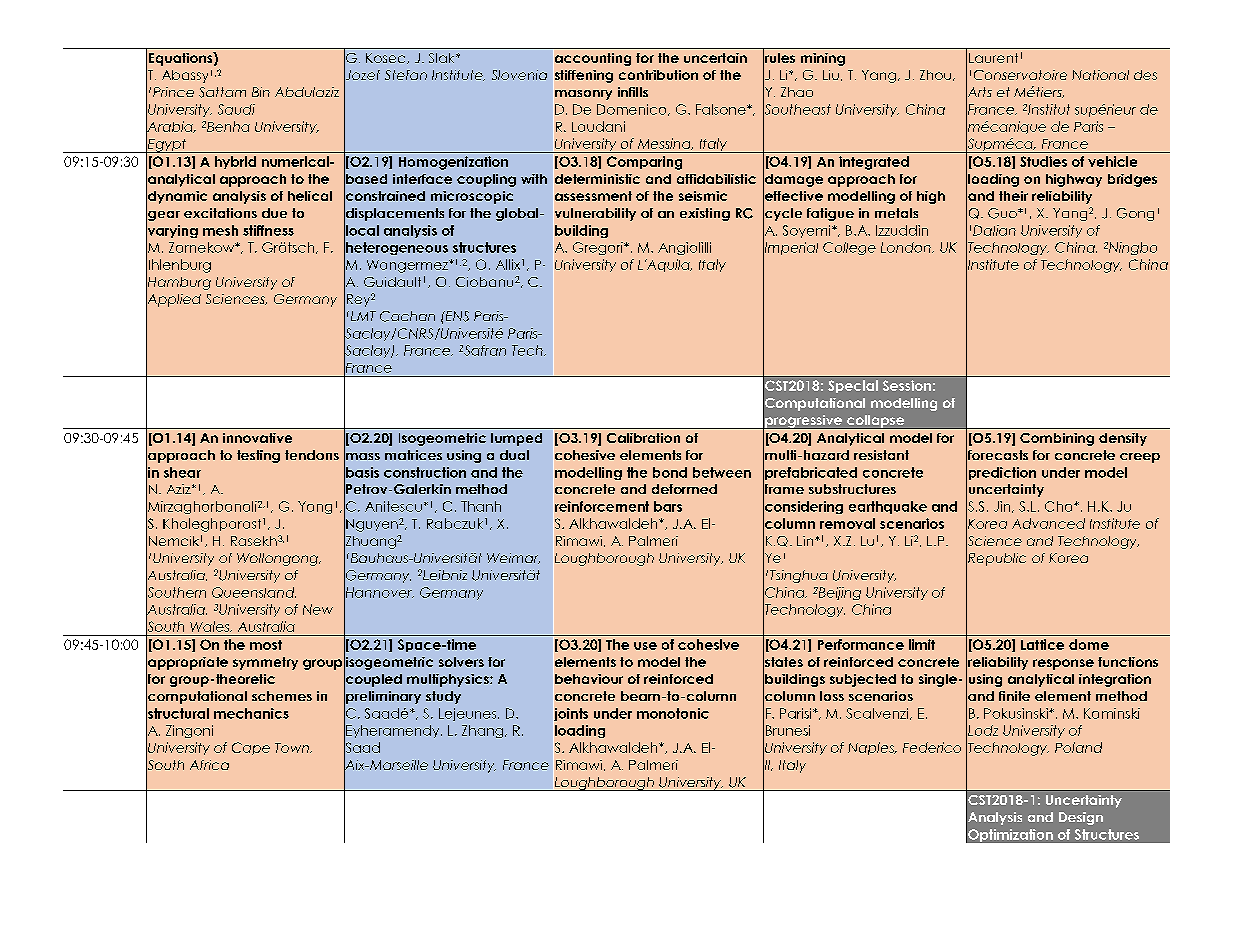 The width and height of the screenshot is (1233, 952). Describe the element at coordinates (236, 109) in the screenshot. I see `Saudi` at that location.
